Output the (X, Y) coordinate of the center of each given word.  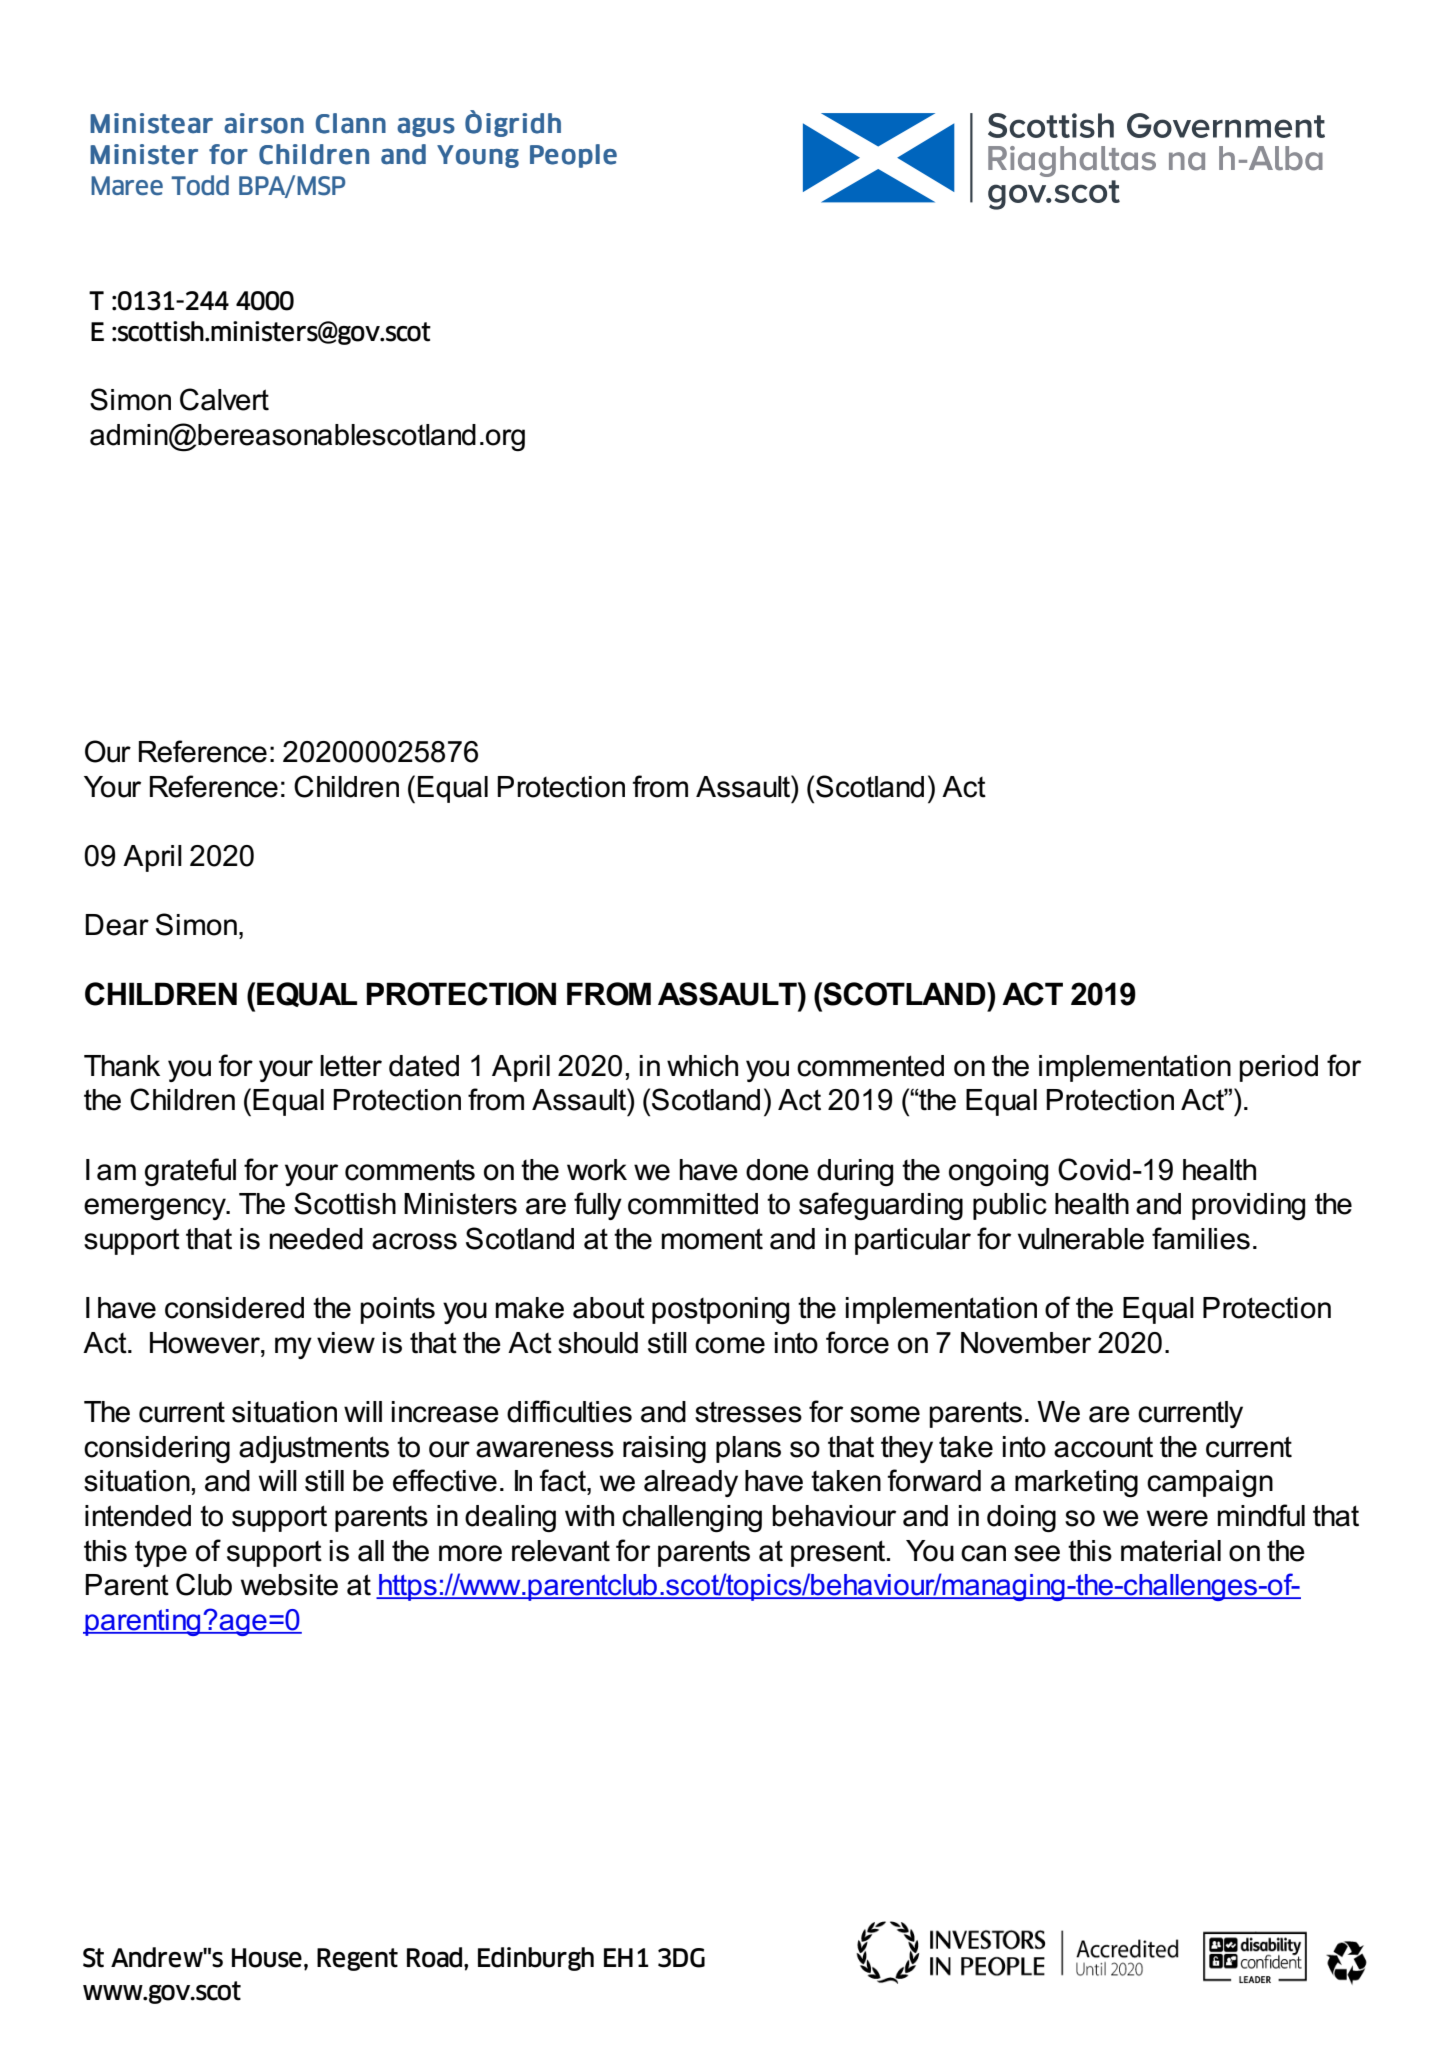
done (777, 1170)
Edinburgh (536, 1959)
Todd (200, 185)
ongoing (998, 1172)
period (1279, 1068)
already (691, 1483)
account (1103, 1447)
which (702, 1066)
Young (478, 156)
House (267, 1958)
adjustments (314, 1449)
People (573, 156)
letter (351, 1066)
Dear (117, 925)
